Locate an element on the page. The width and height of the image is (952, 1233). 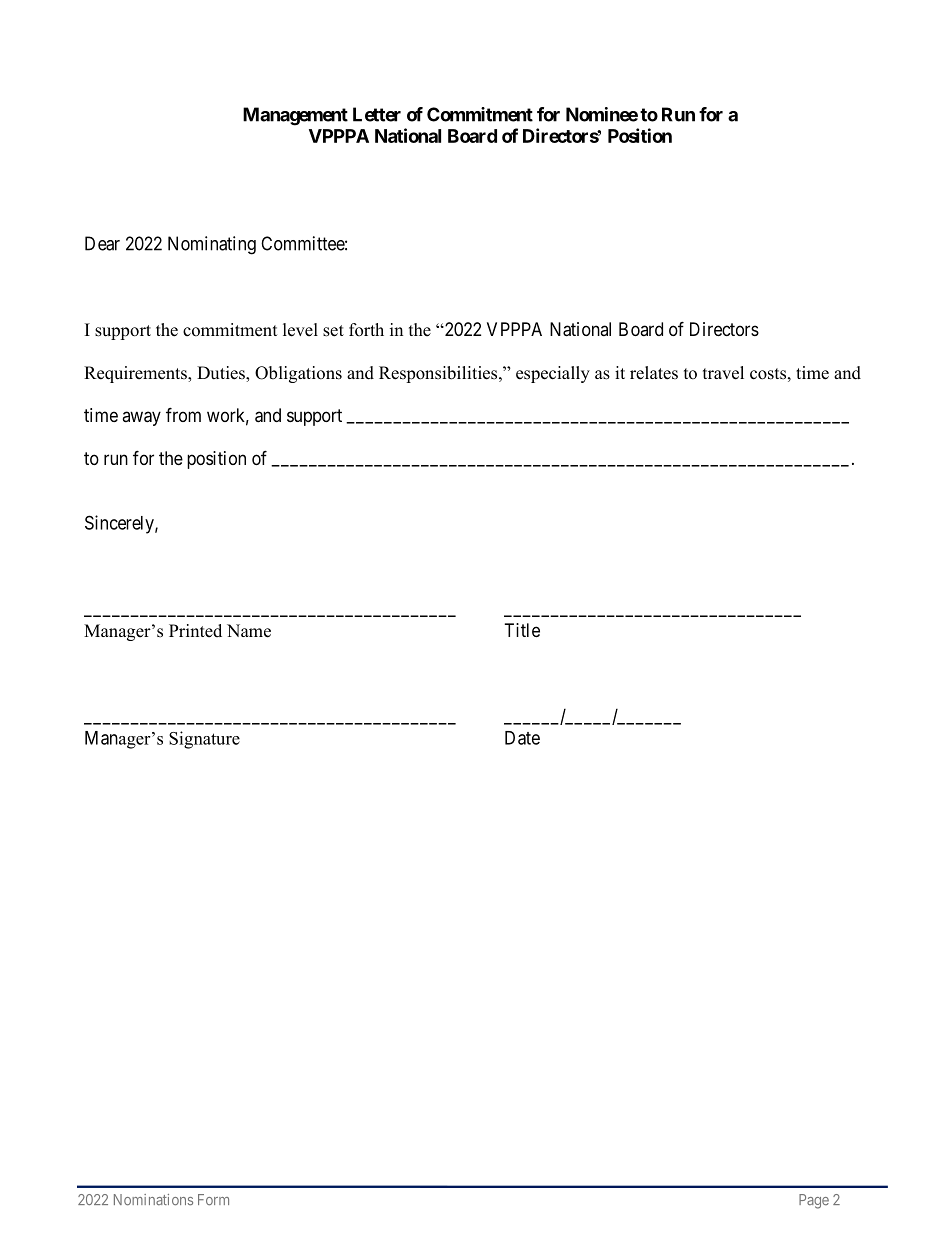
Responsibilities is located at coordinates (439, 374).
